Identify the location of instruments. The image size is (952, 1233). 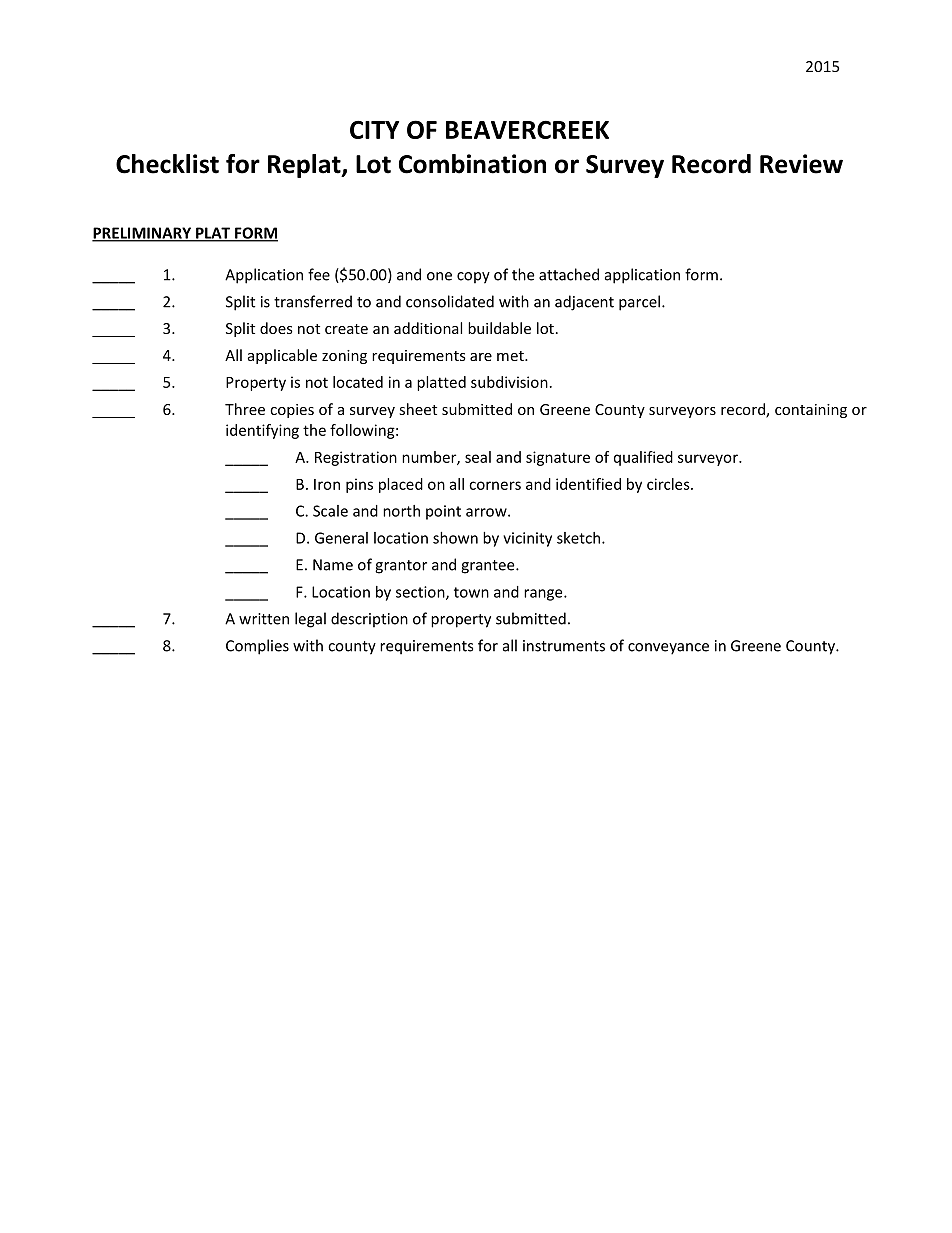
(564, 646).
